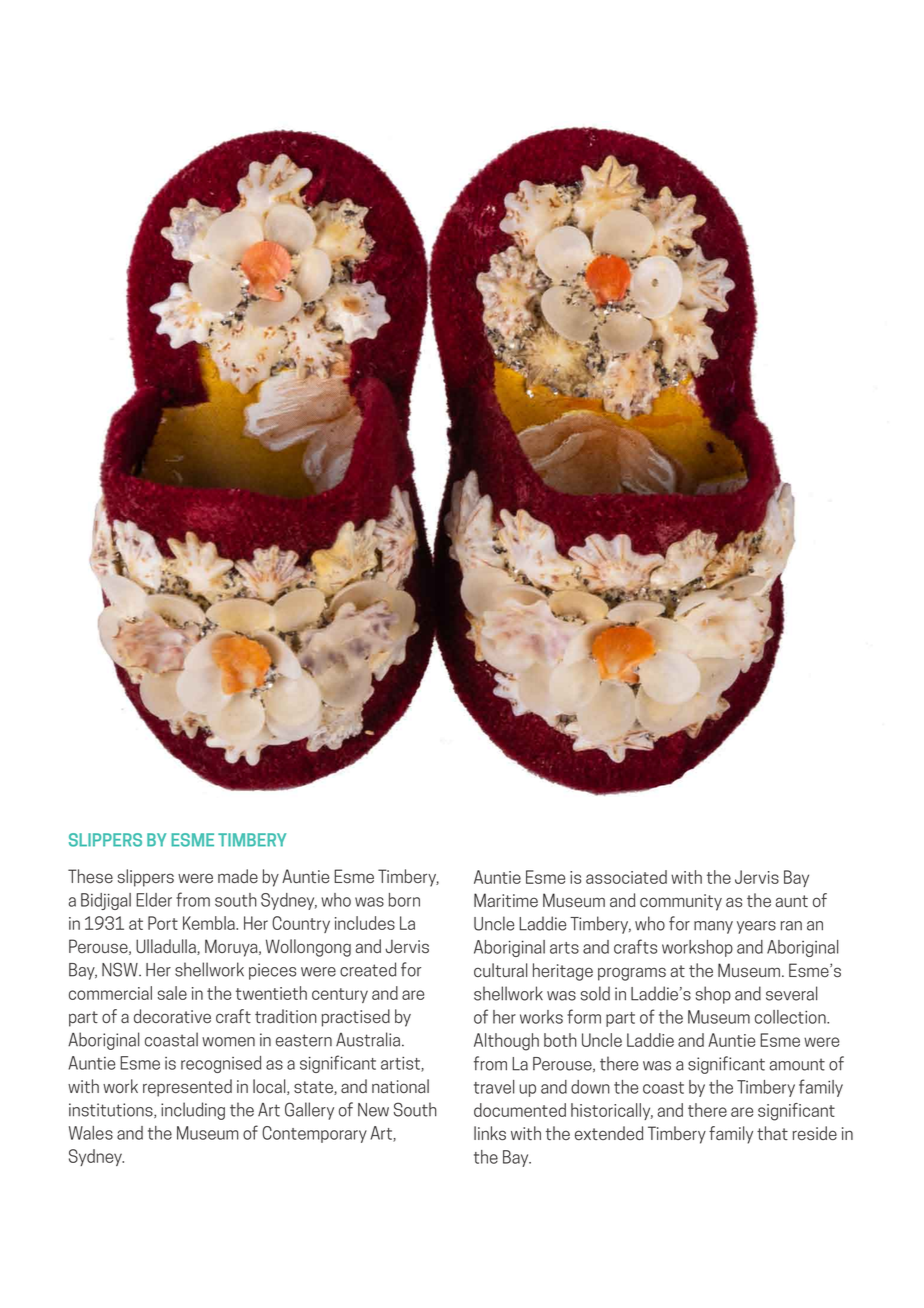 The image size is (924, 1308). I want to click on practised, so click(355, 1018).
